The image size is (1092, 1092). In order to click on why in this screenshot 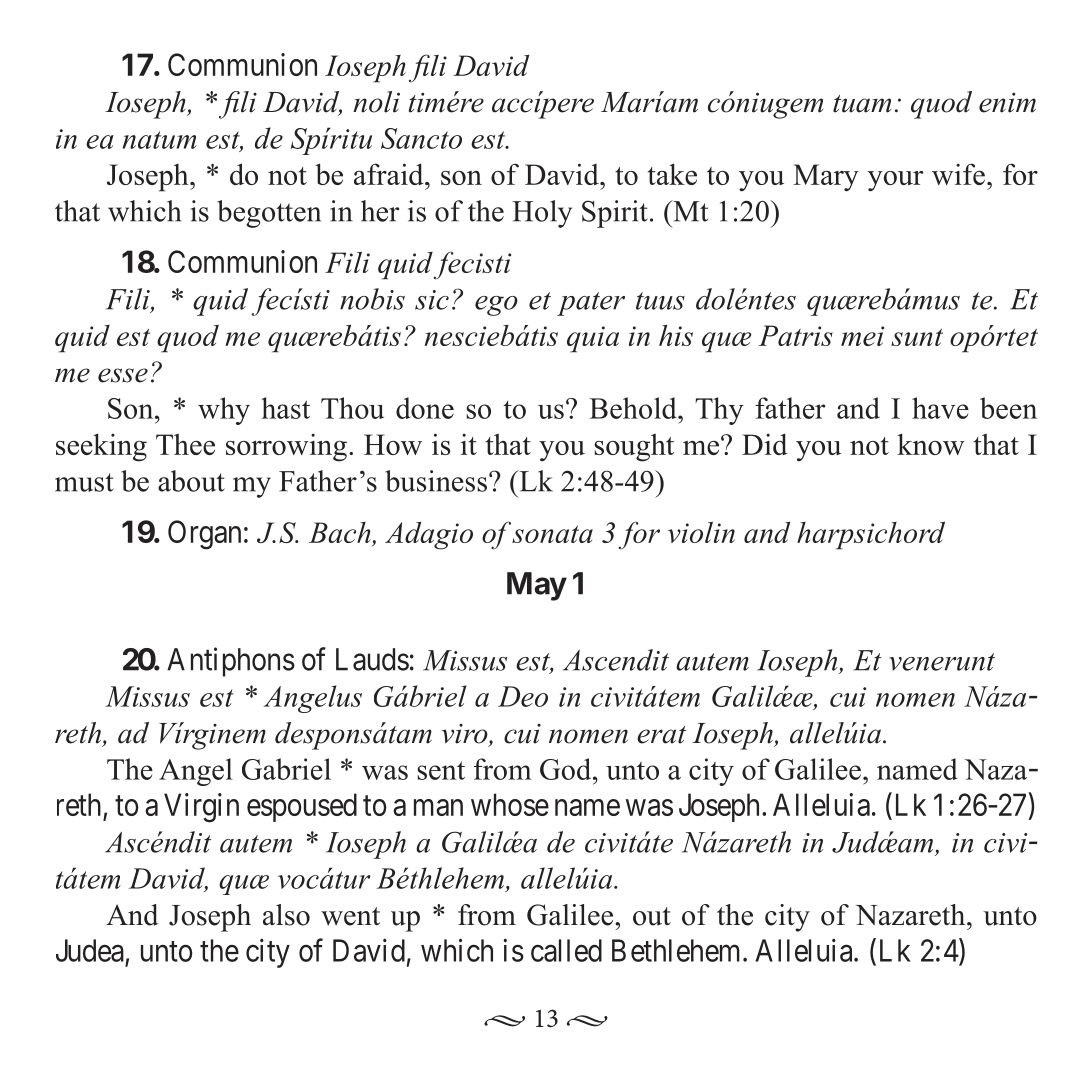, I will do `click(224, 411)`.
